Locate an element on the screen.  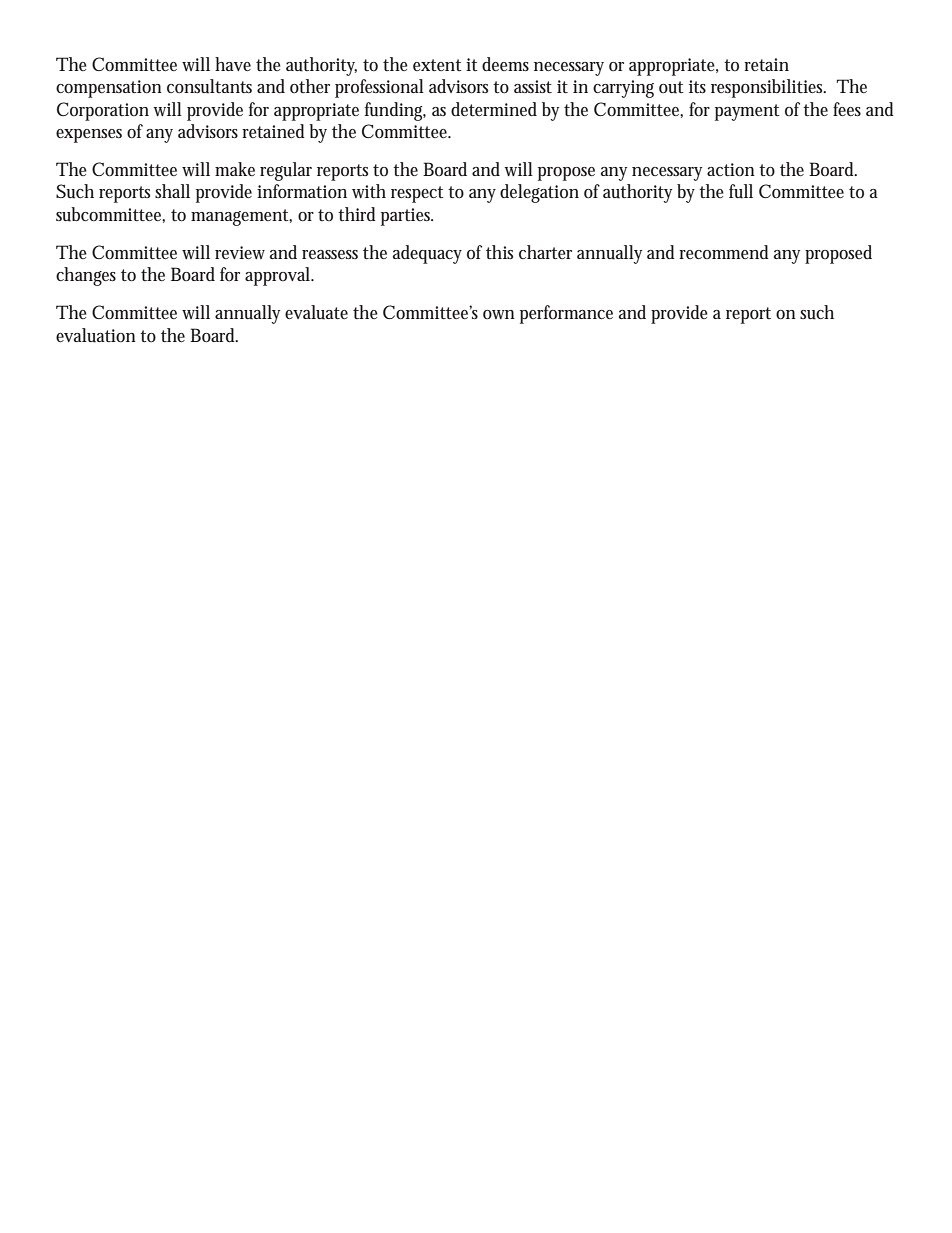
management is located at coordinates (241, 217).
